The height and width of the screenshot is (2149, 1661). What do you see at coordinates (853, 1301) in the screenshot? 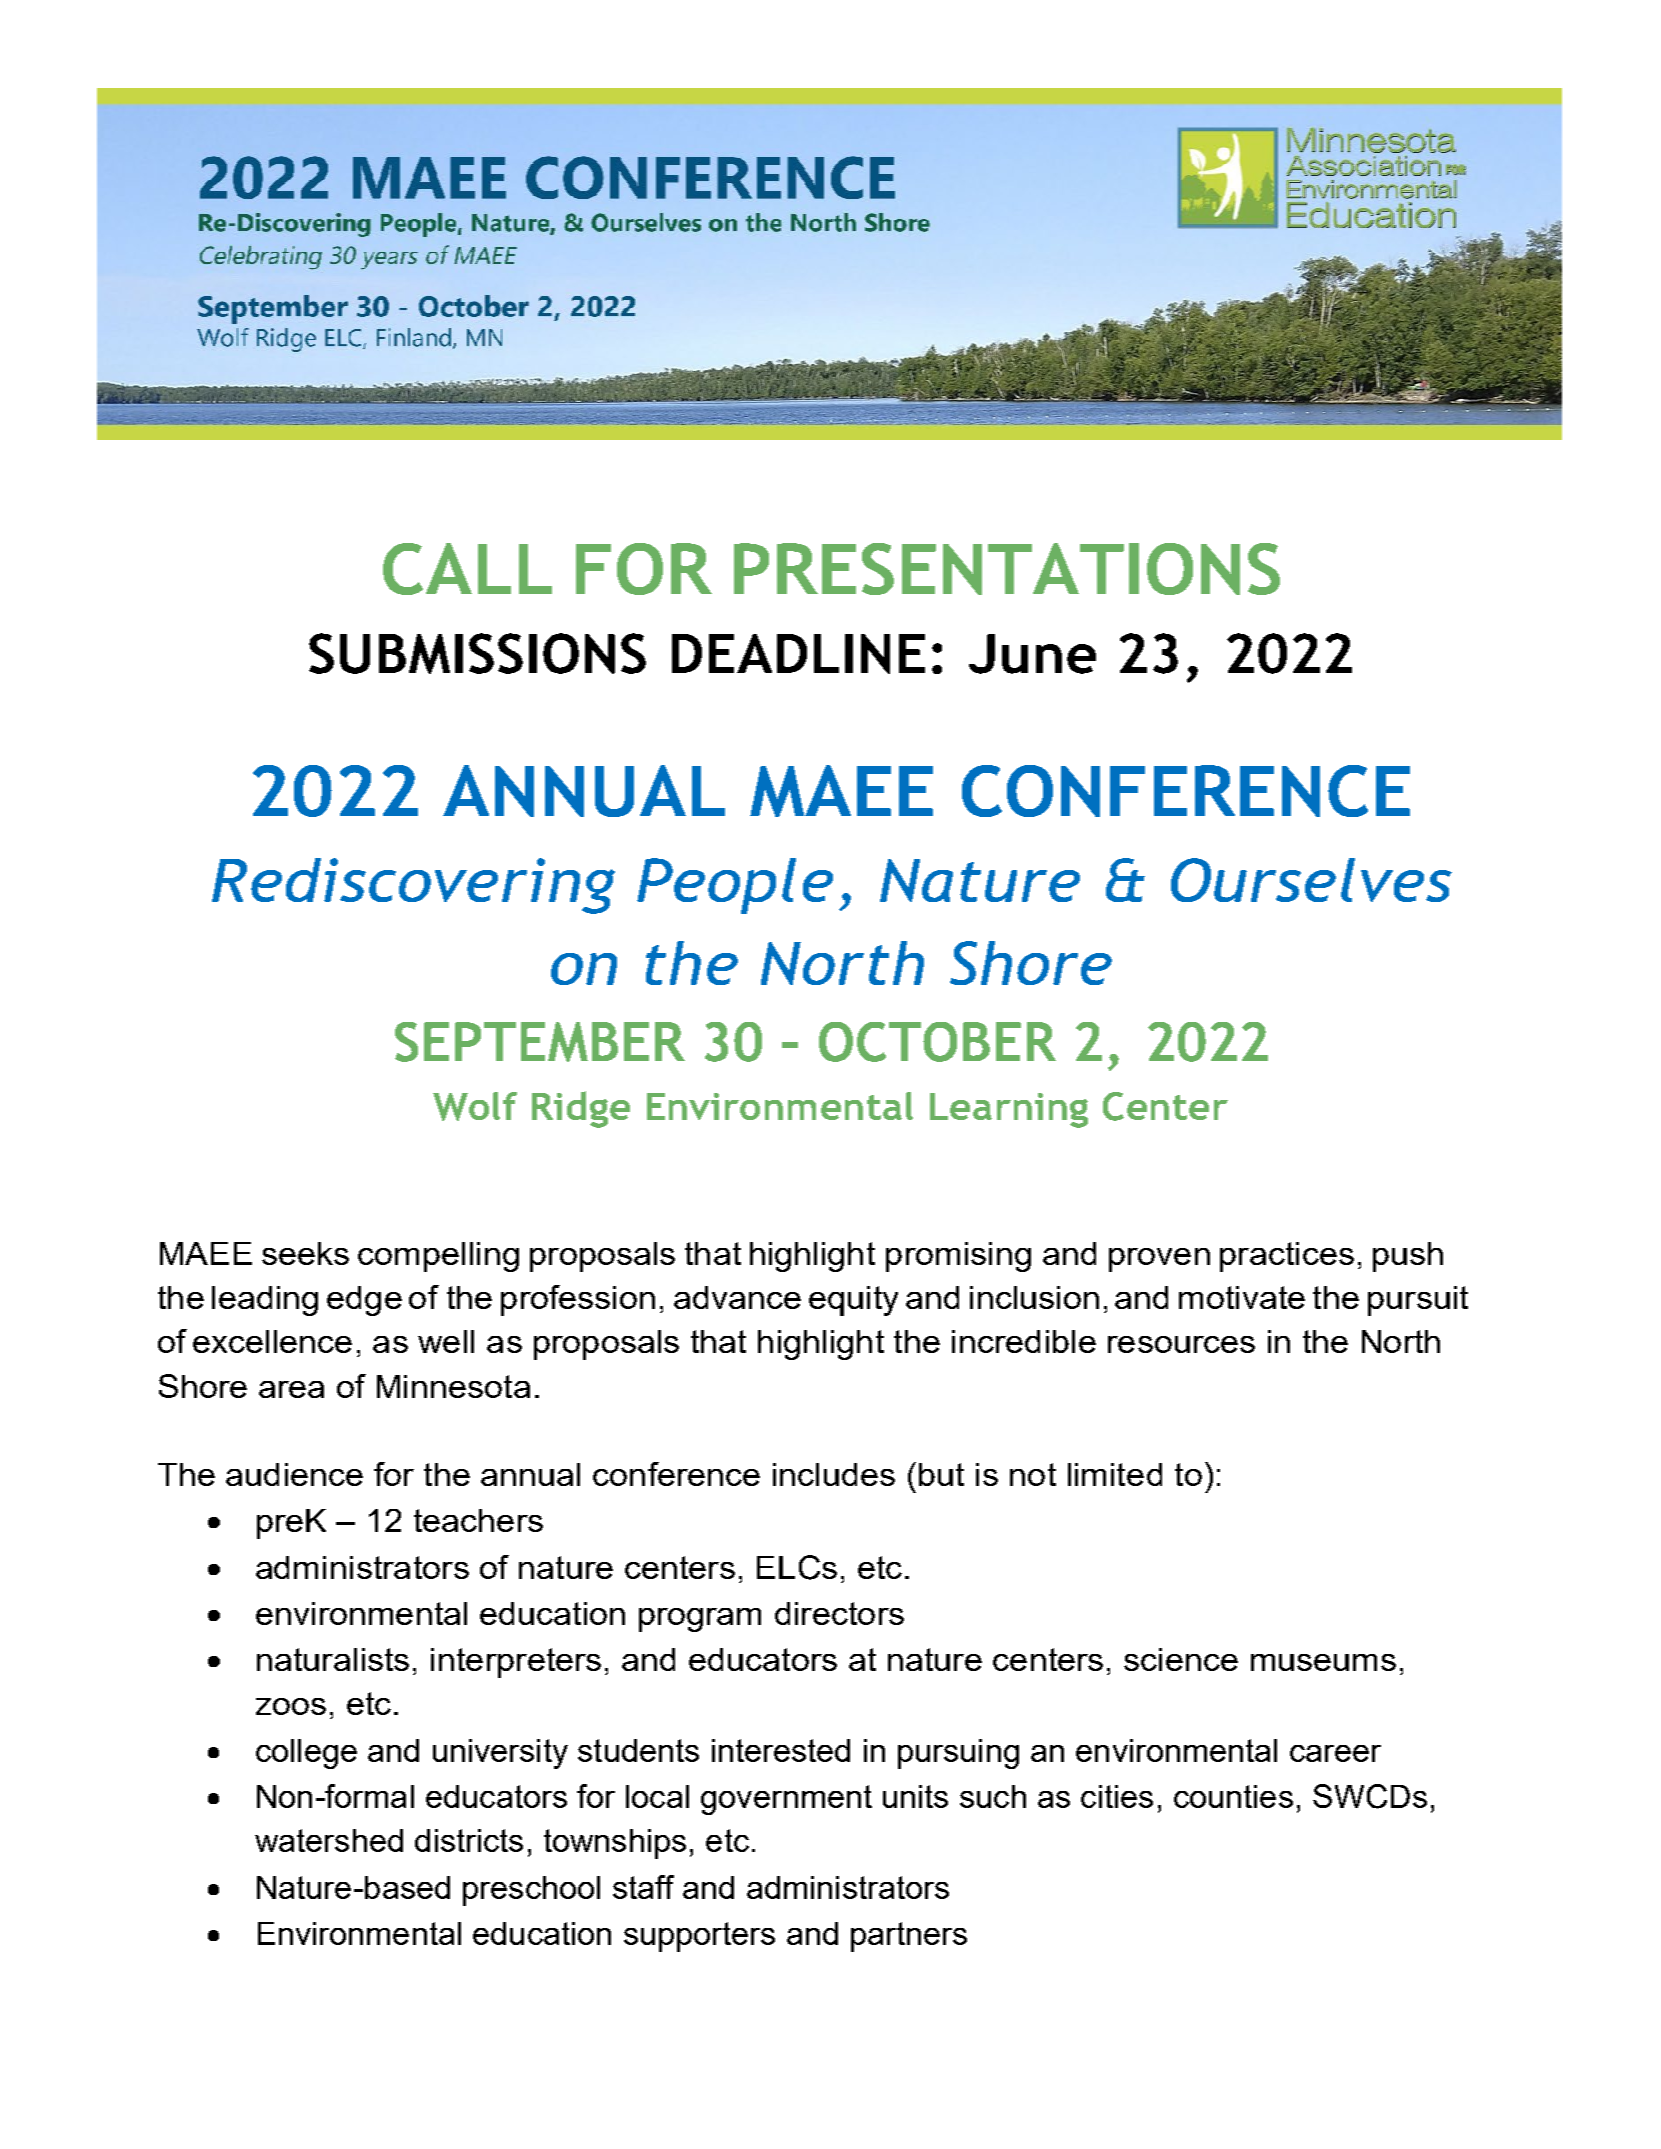
I see `equity` at bounding box center [853, 1301].
